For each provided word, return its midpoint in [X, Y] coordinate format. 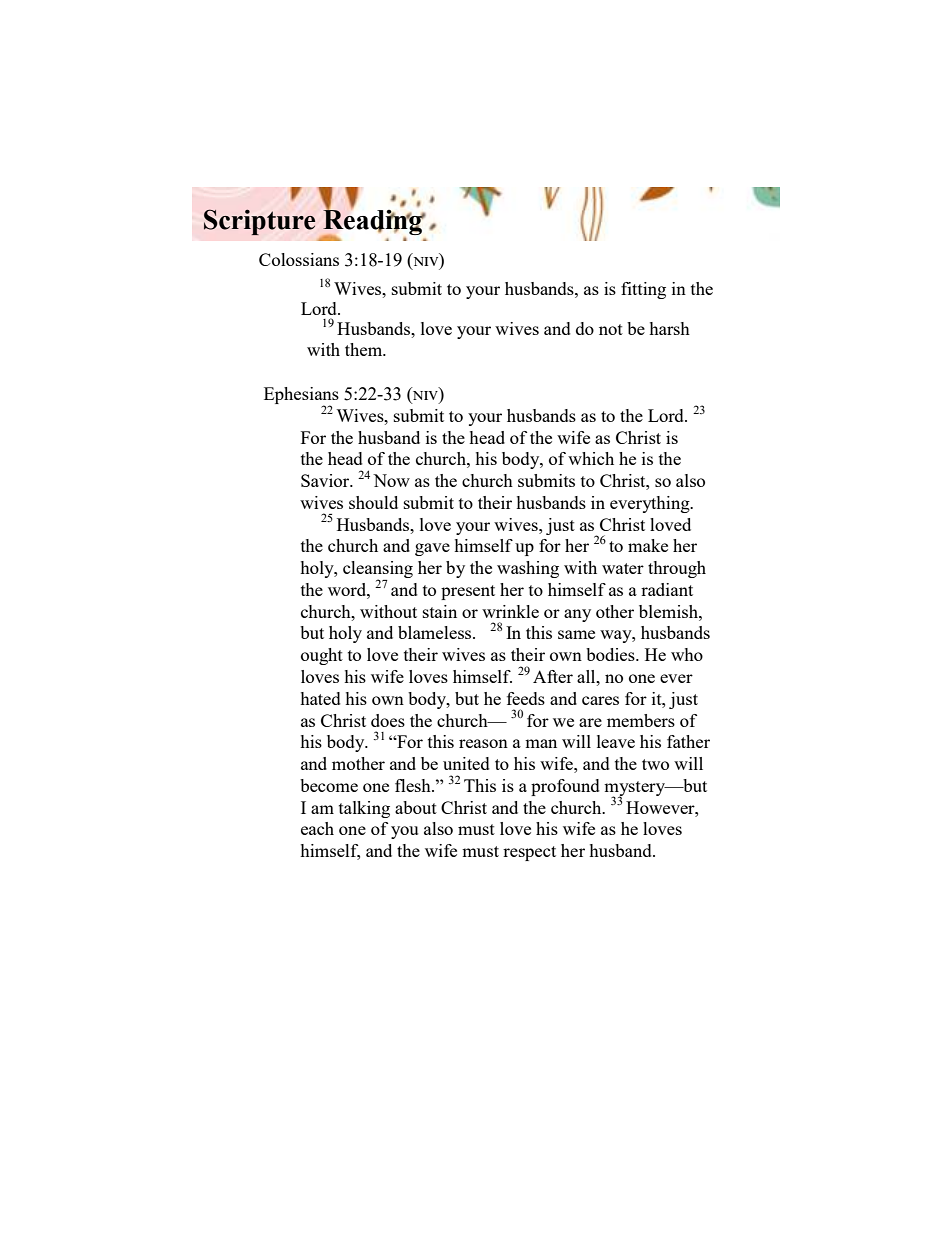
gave [432, 549]
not [611, 329]
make [648, 545]
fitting [643, 290]
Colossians [299, 259]
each [317, 828]
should [373, 502]
